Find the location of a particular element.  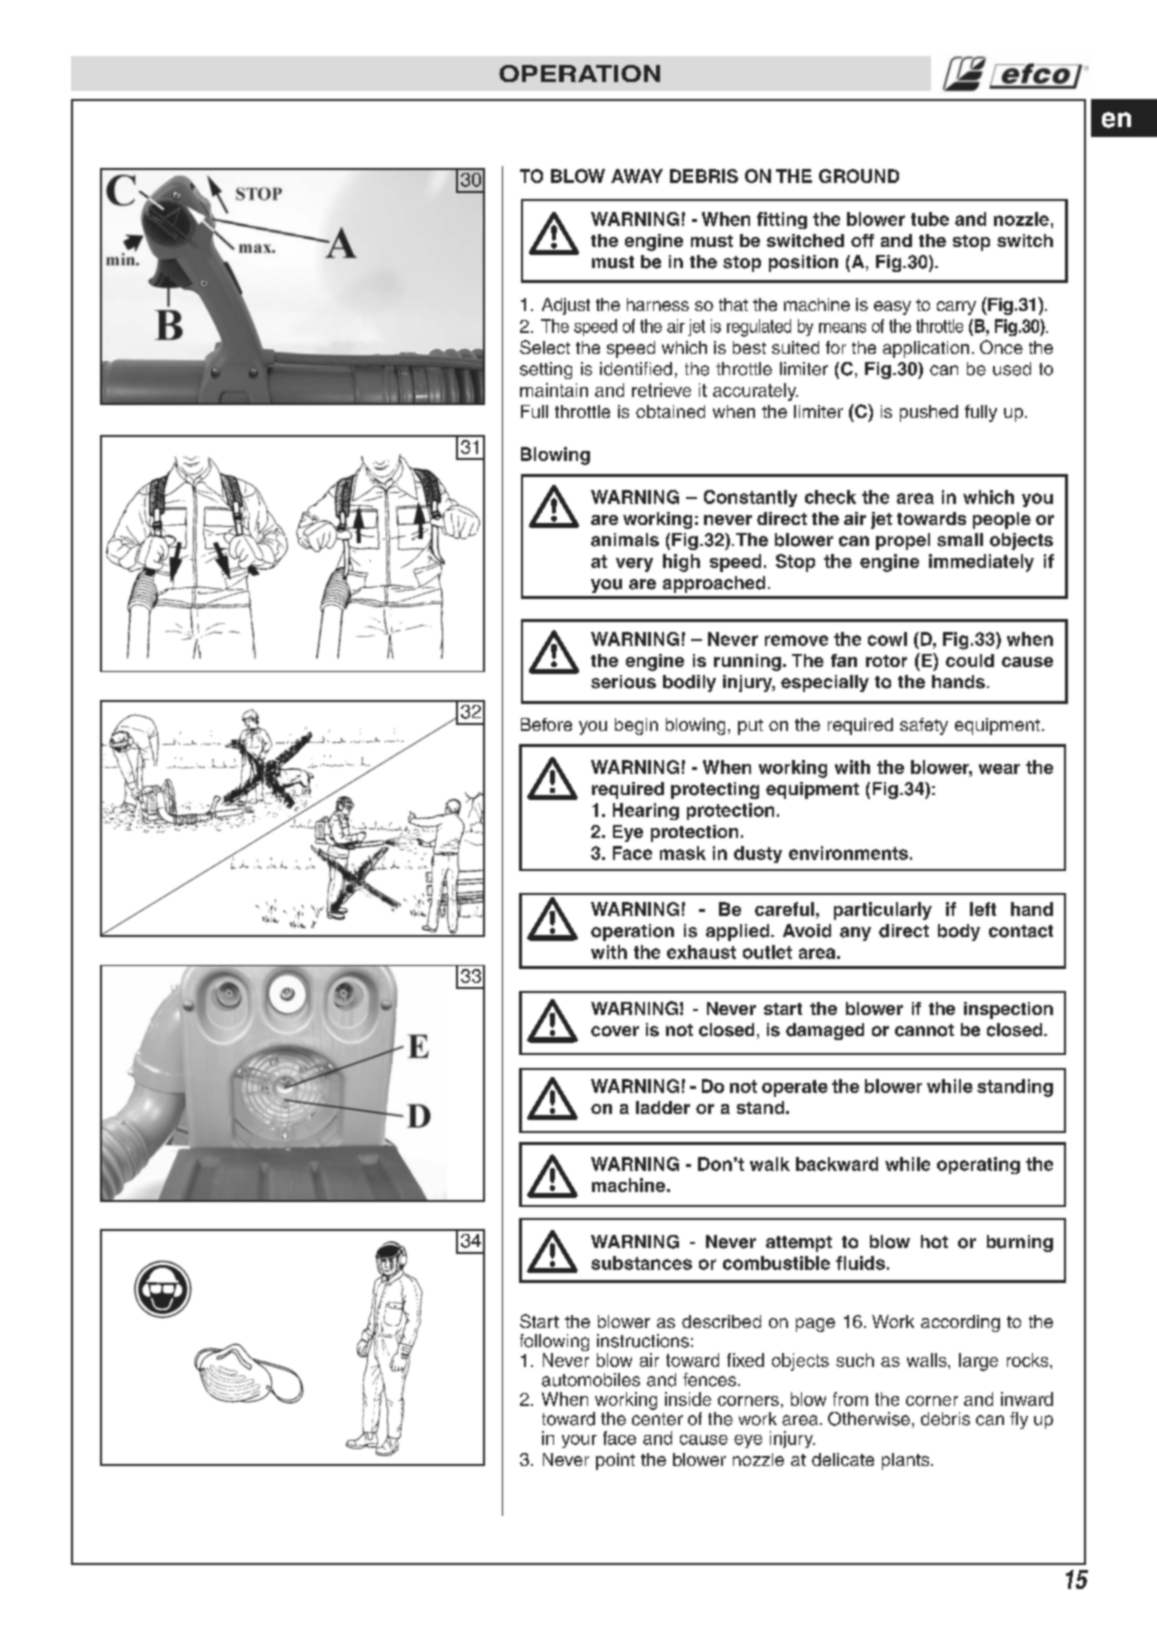

Hearing is located at coordinates (646, 811).
